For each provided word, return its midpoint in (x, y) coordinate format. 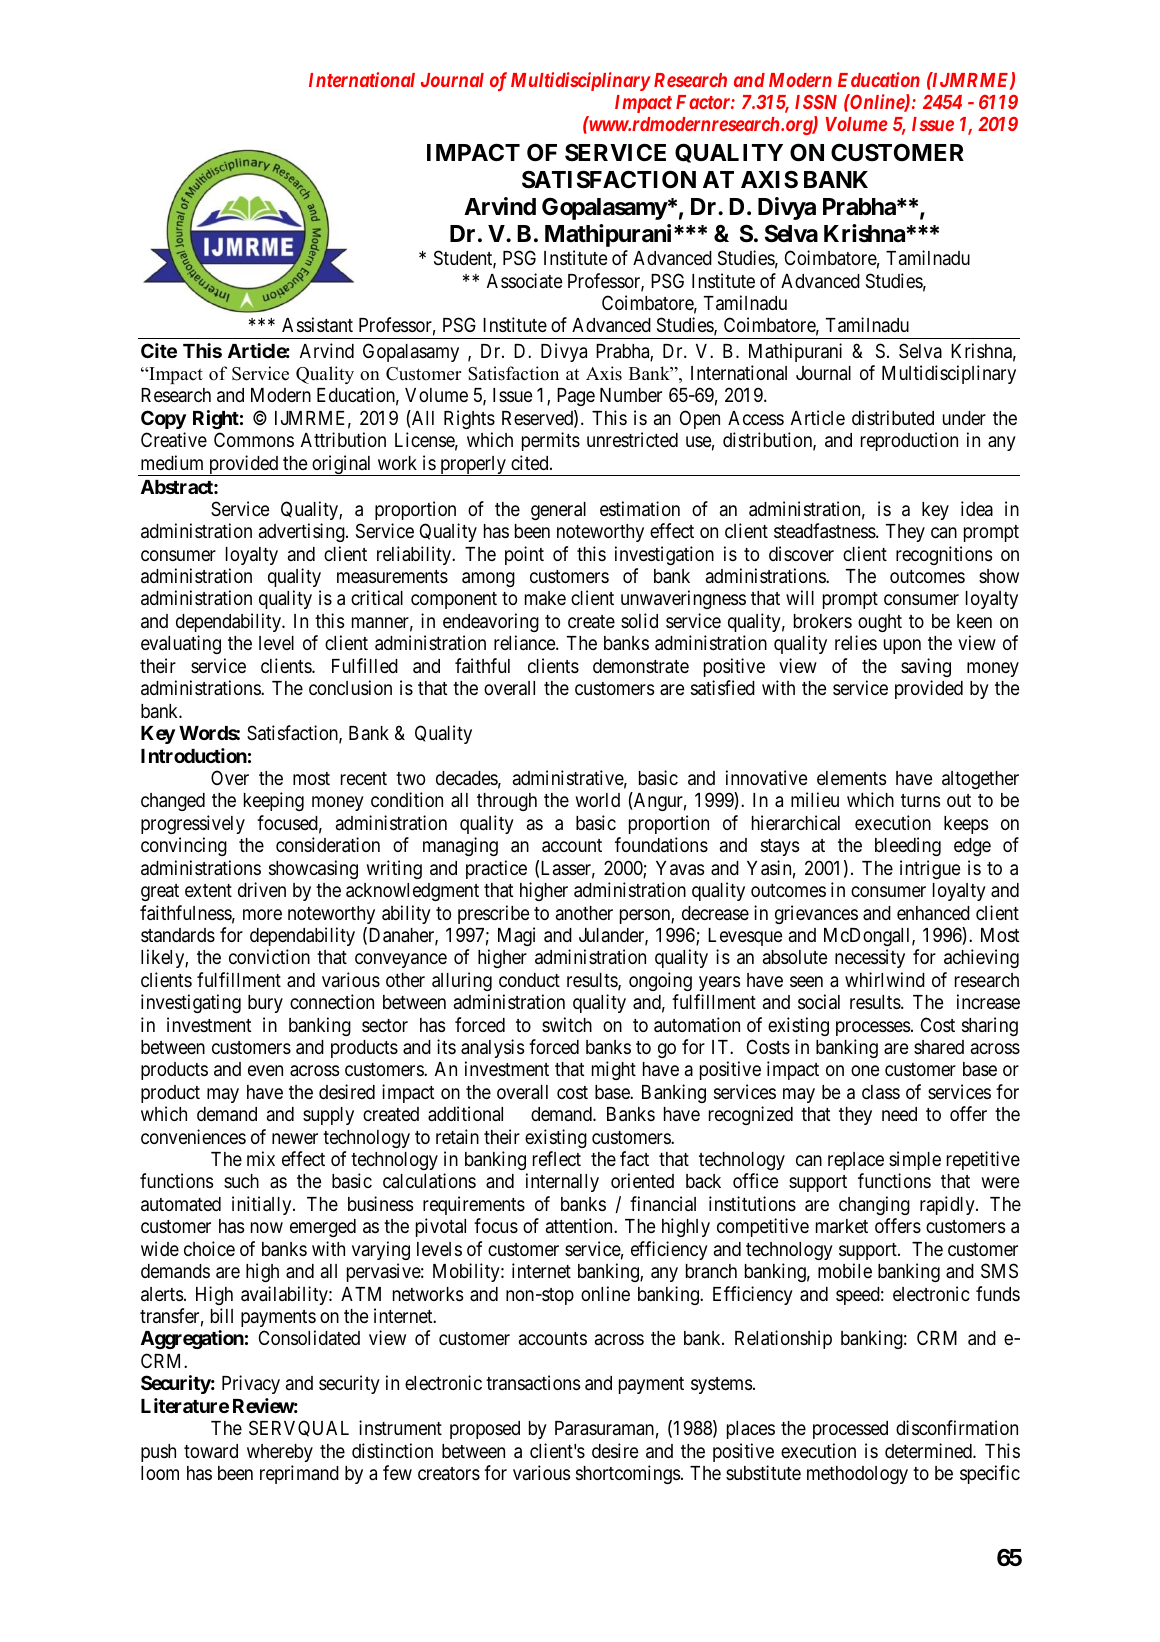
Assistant (317, 324)
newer (295, 1138)
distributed (893, 417)
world (597, 800)
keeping (274, 801)
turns (920, 800)
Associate (525, 280)
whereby (280, 1453)
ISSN (816, 102)
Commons (254, 439)
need (899, 1114)
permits (551, 441)
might (614, 1070)
